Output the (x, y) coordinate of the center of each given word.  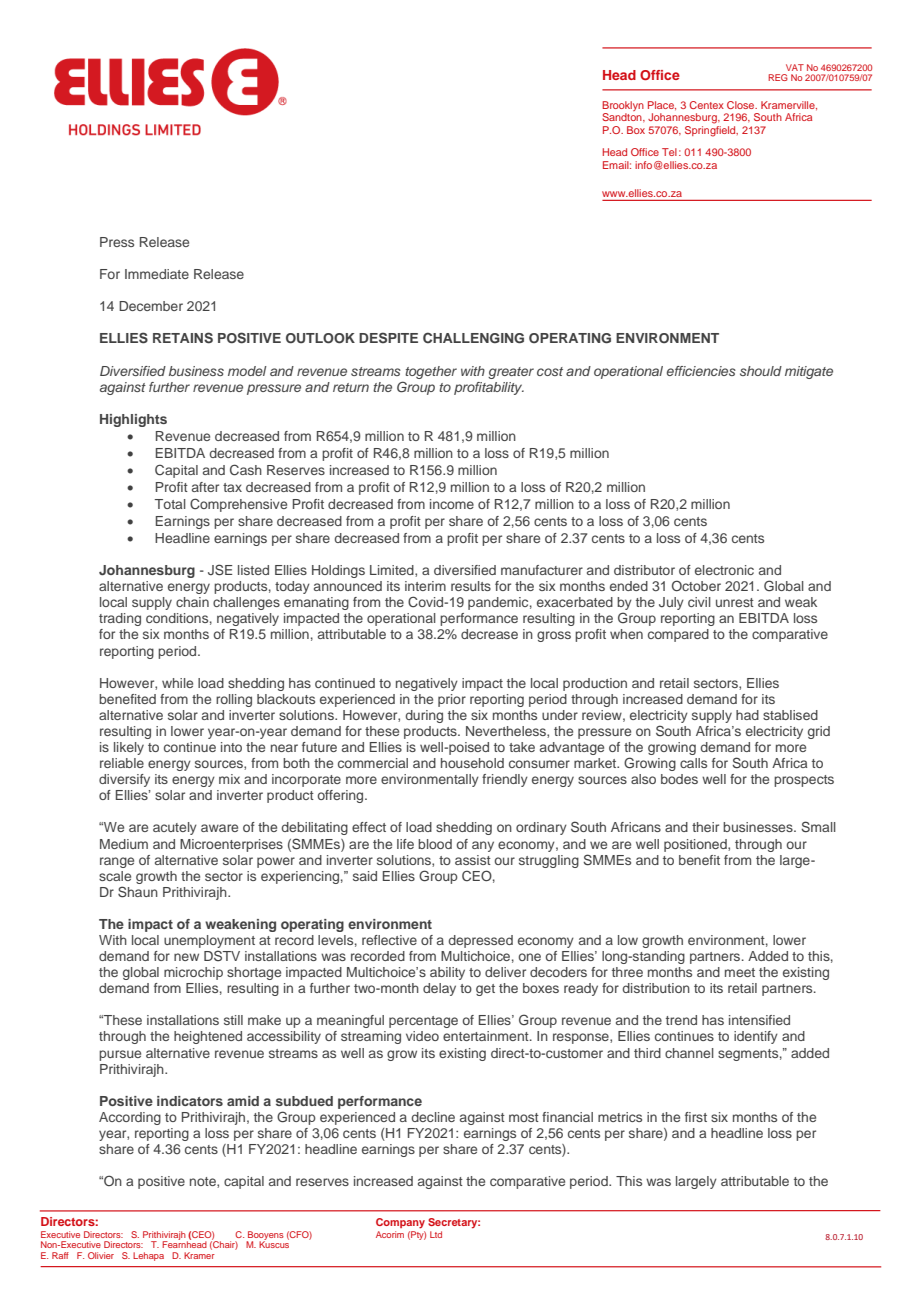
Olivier (101, 1255)
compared (678, 635)
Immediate (157, 274)
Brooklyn (623, 107)
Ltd (436, 1234)
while (177, 683)
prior (452, 700)
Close (742, 105)
